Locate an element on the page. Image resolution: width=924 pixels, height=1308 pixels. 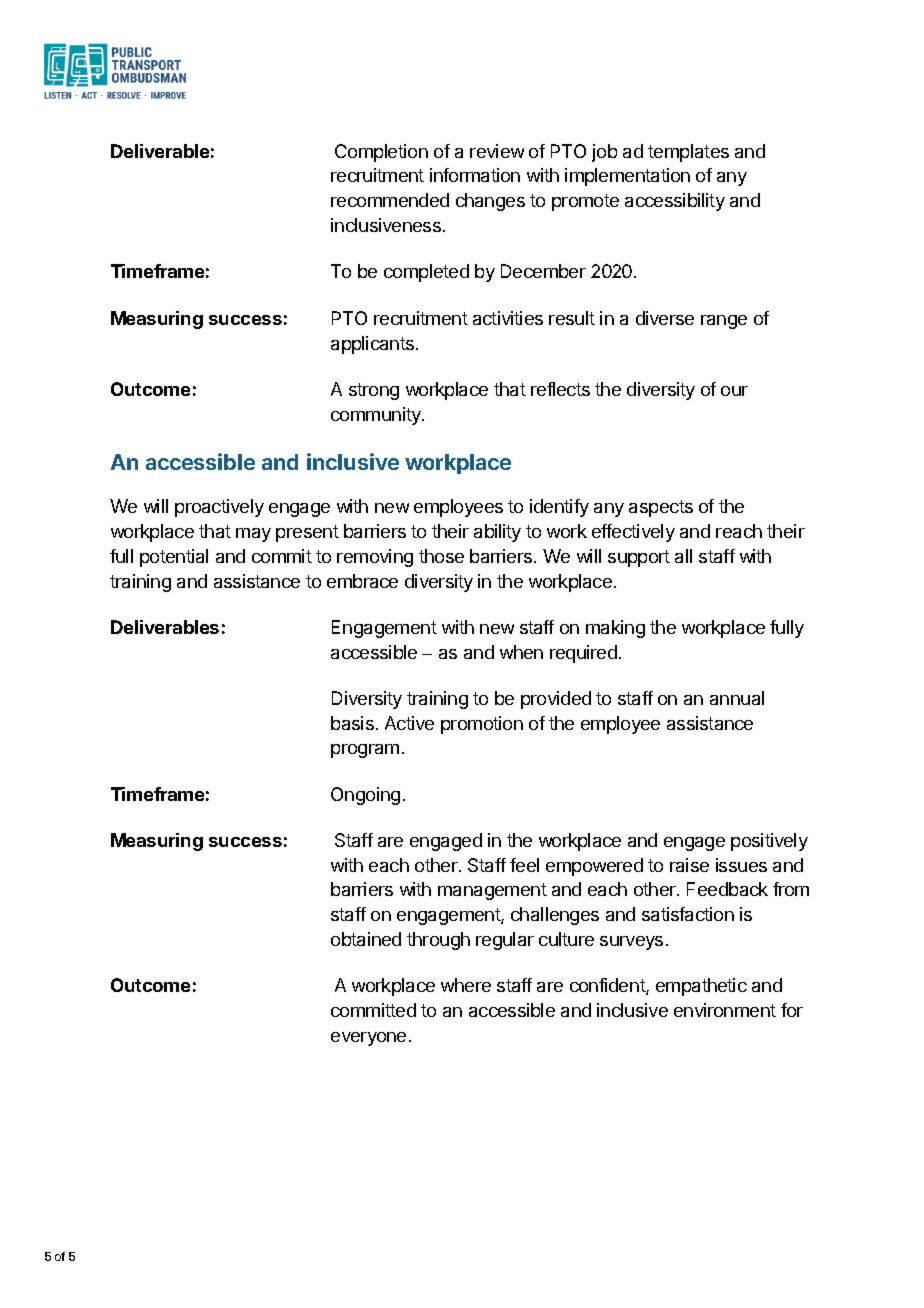
environment is located at coordinates (725, 1010).
